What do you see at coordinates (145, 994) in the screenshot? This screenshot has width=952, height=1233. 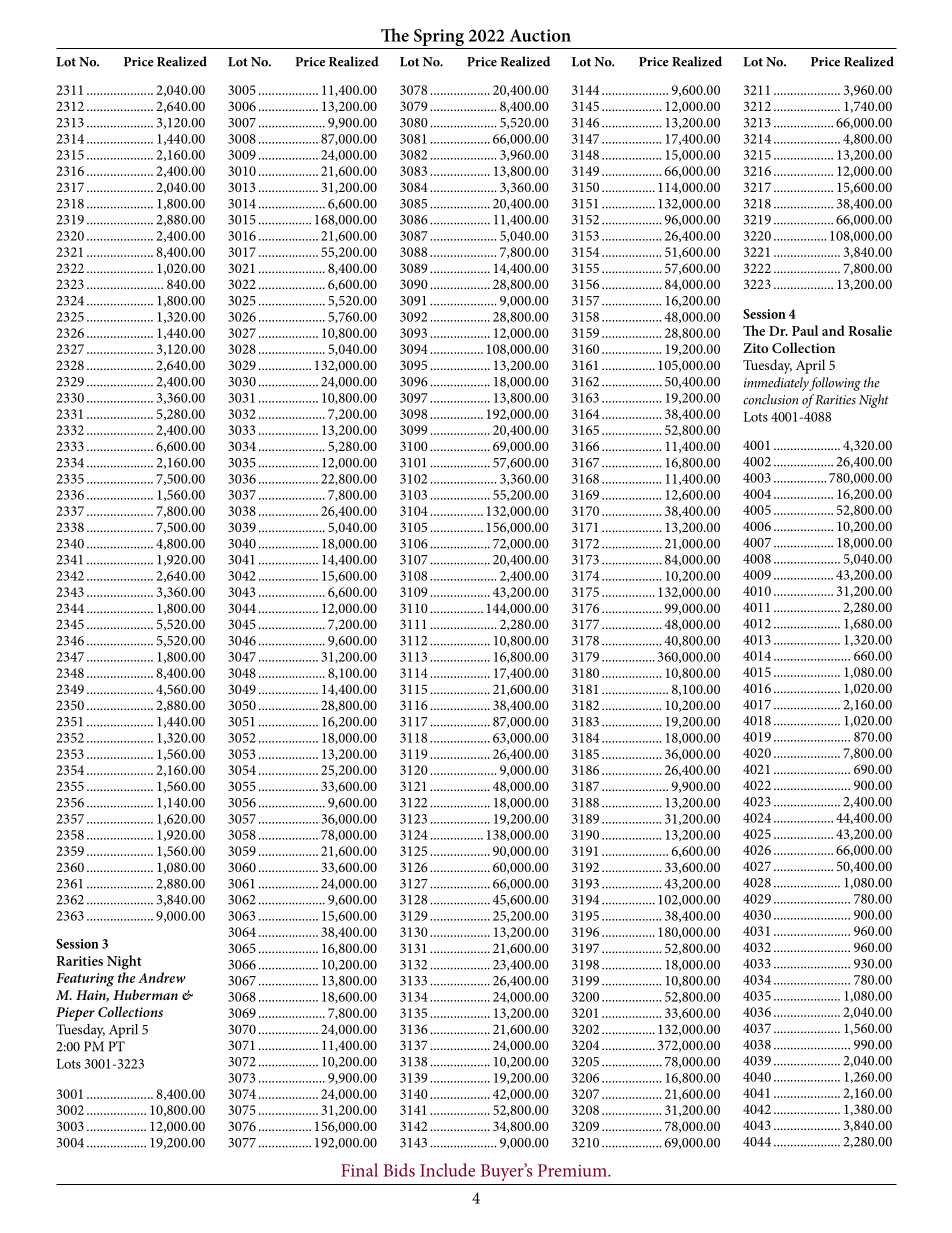 I see `Huberman` at bounding box center [145, 994].
